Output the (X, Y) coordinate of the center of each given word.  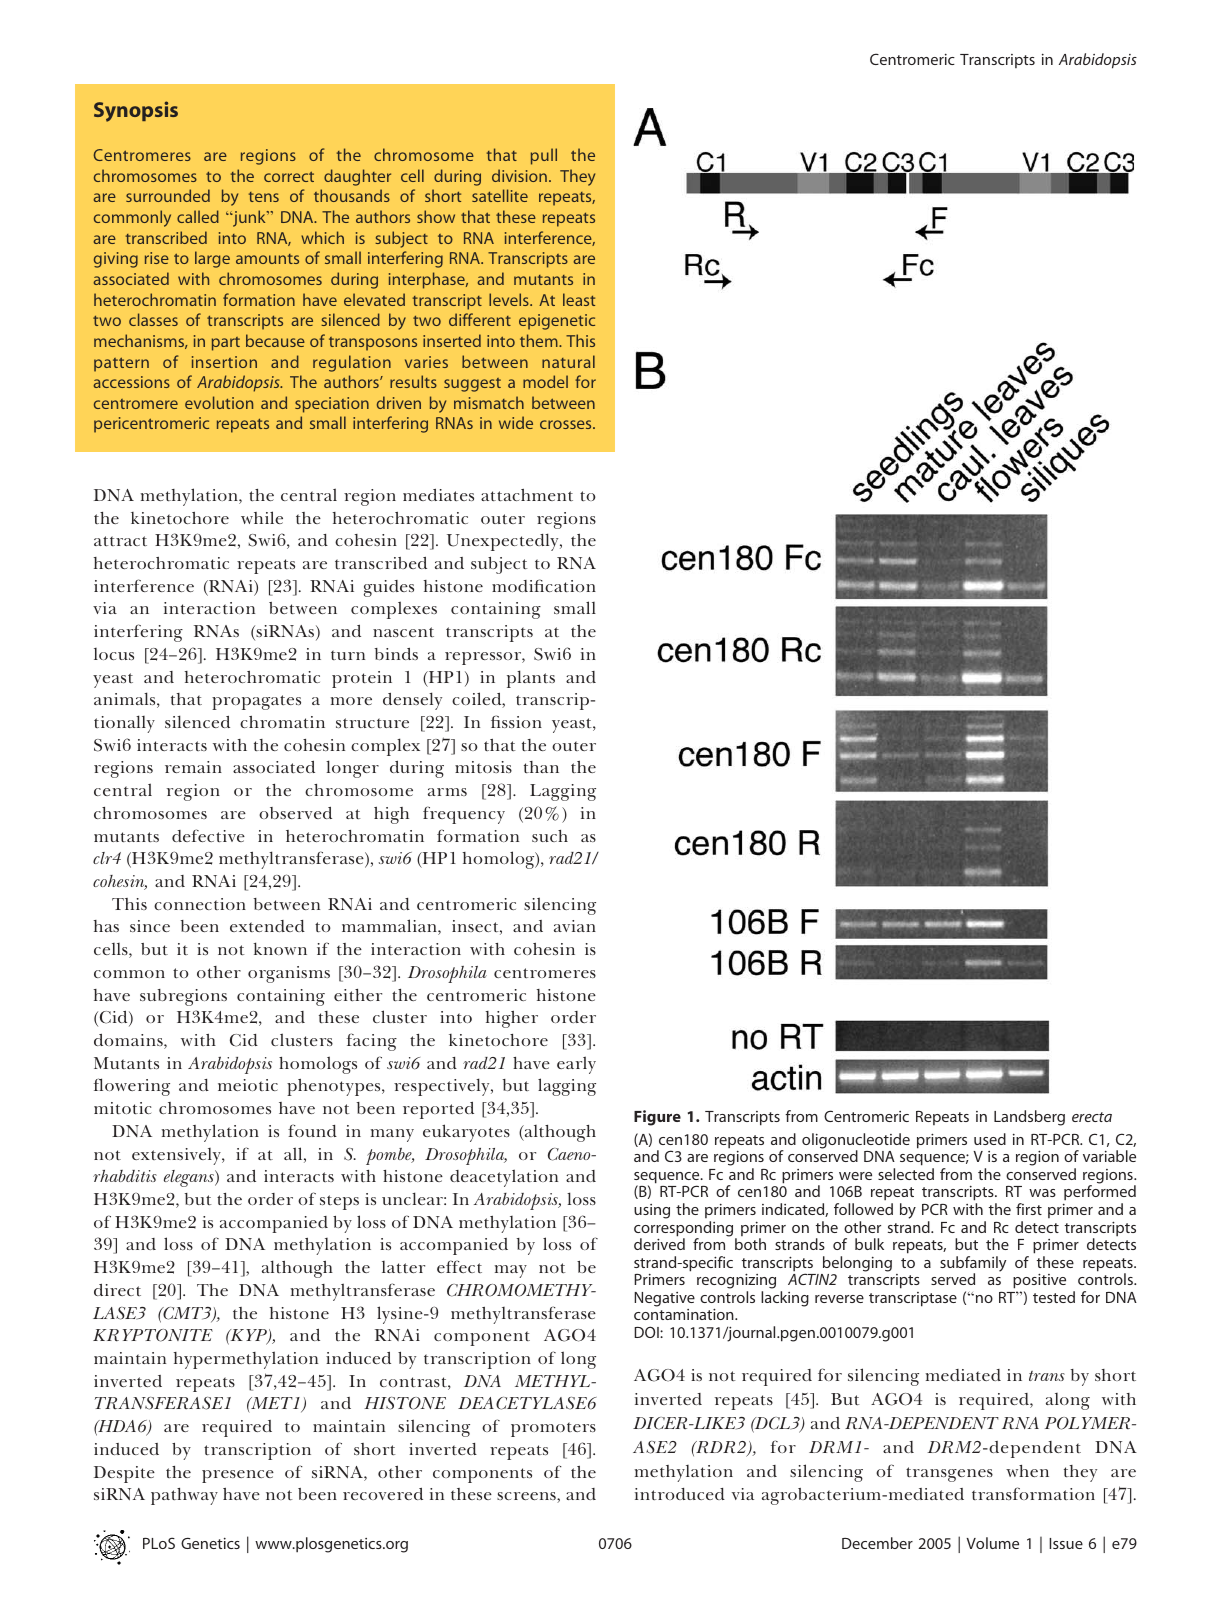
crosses (567, 424)
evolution (219, 402)
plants (531, 679)
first (1029, 1209)
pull (544, 156)
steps (339, 1202)
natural (568, 361)
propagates (256, 702)
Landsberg (1029, 1118)
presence (238, 1476)
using (652, 1211)
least (579, 299)
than (541, 767)
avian (575, 926)
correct (289, 176)
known (280, 948)
